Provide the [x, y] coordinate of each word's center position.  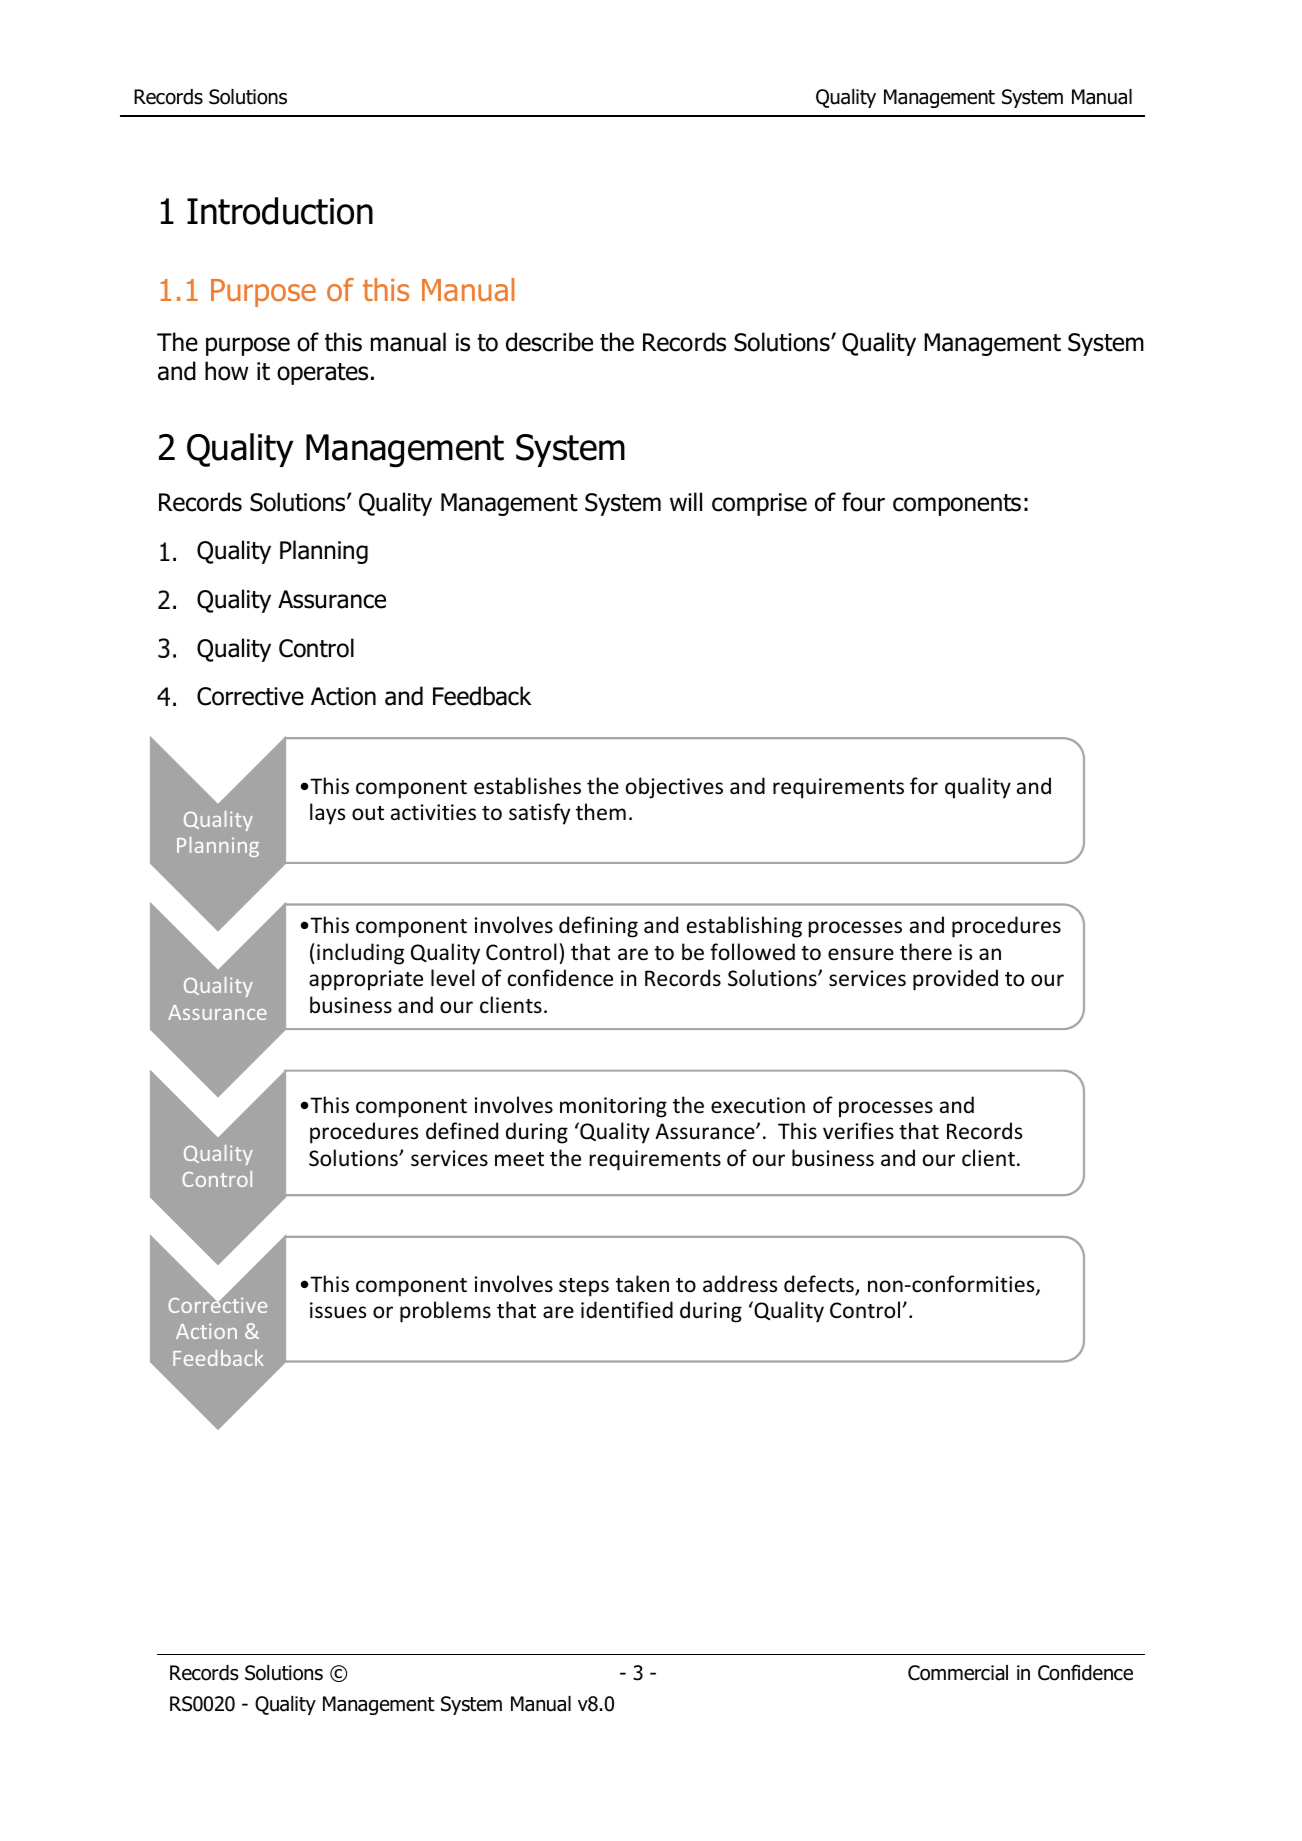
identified [627, 1310]
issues [338, 1310]
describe [549, 342]
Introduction [280, 211]
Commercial [958, 1673]
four [863, 502]
